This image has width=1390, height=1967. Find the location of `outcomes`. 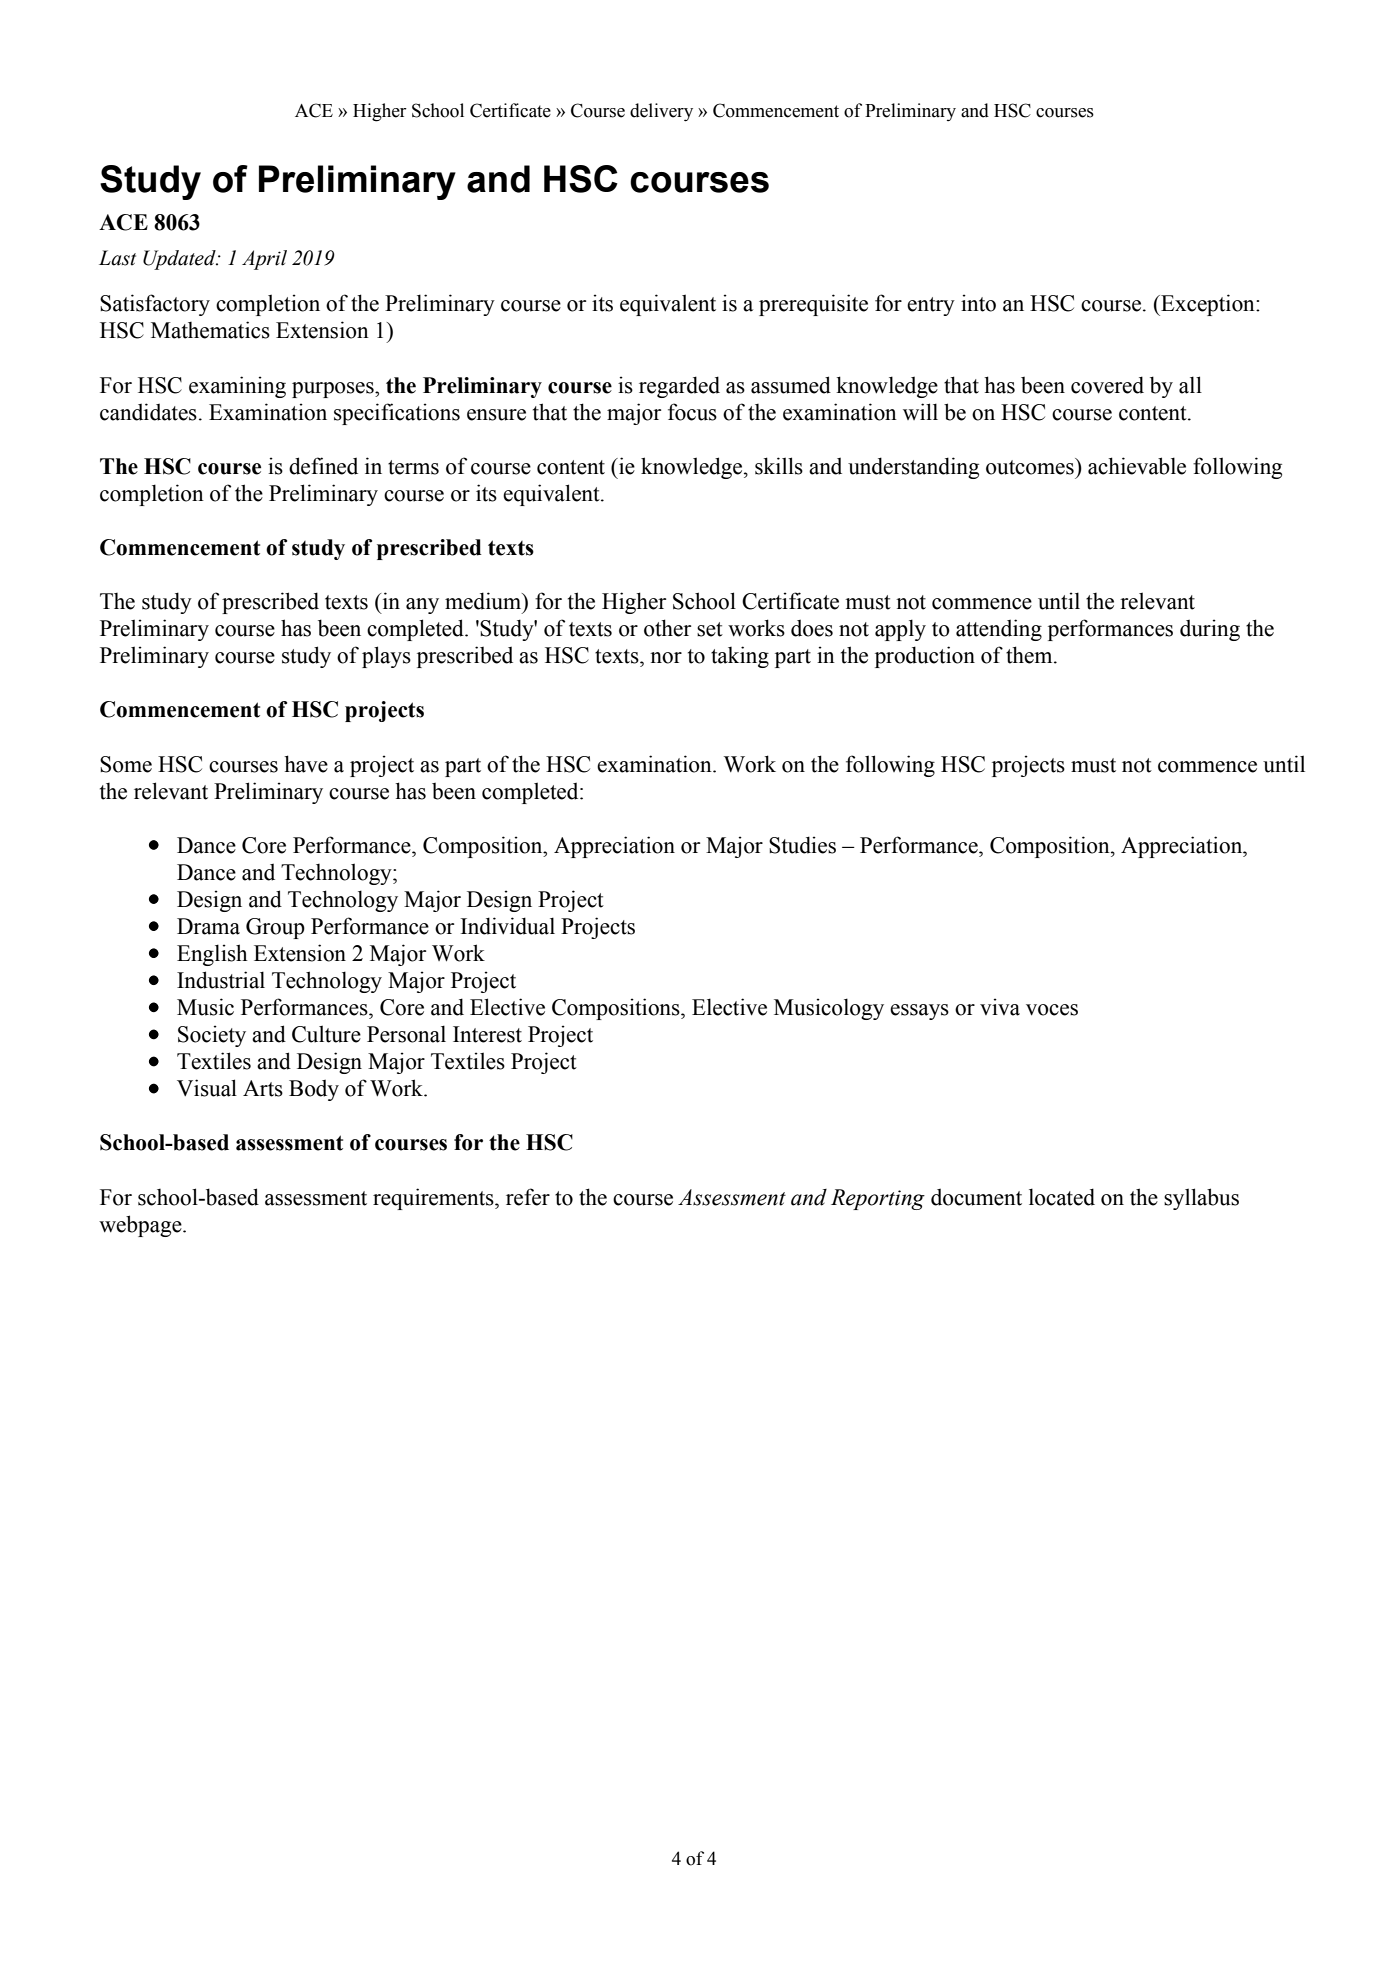

outcomes is located at coordinates (1031, 466).
